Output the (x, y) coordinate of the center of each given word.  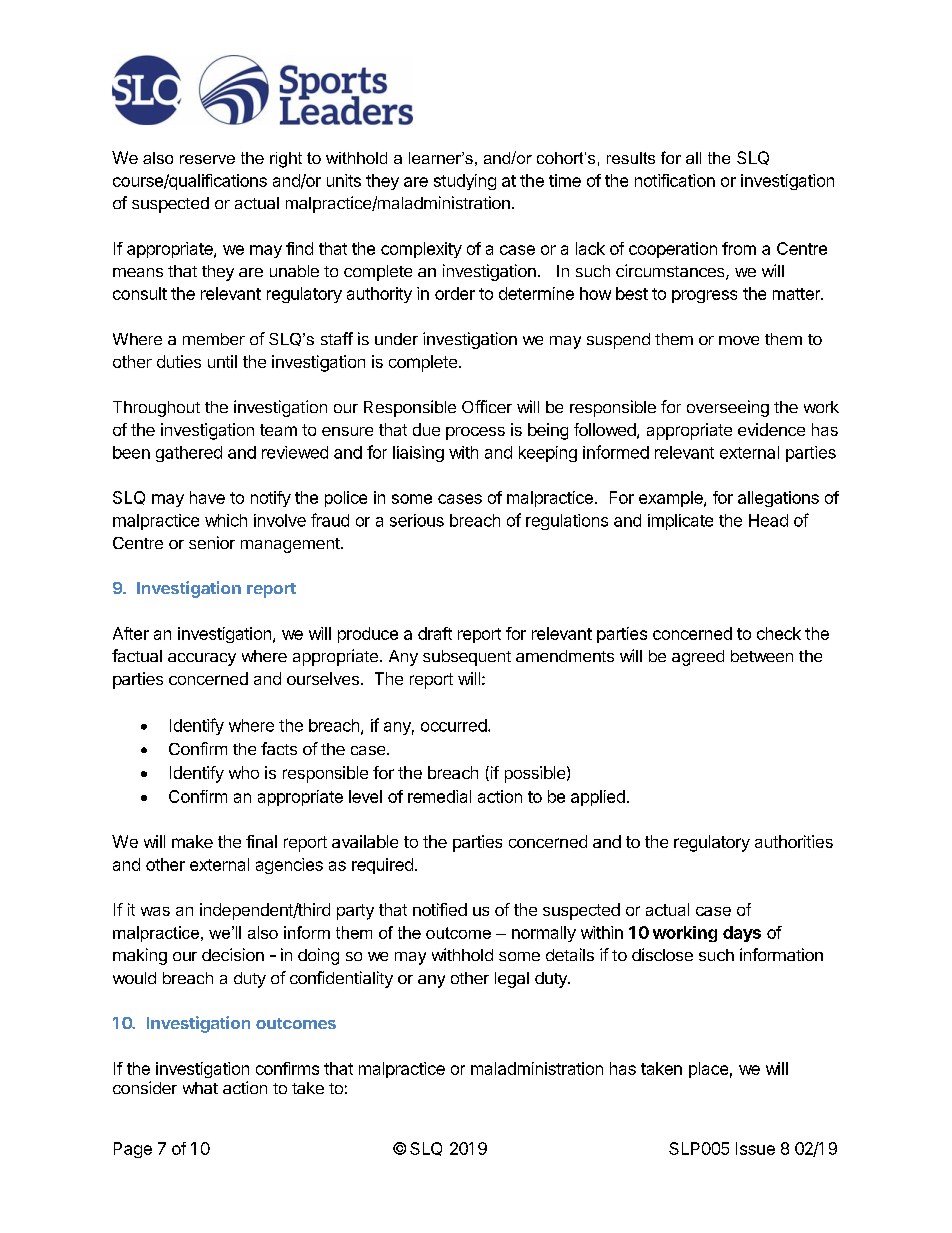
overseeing (728, 408)
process (475, 433)
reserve (207, 159)
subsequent (467, 658)
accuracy (202, 659)
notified (440, 909)
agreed (698, 658)
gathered (189, 454)
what (200, 1088)
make (192, 841)
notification (675, 180)
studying (465, 182)
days (742, 934)
